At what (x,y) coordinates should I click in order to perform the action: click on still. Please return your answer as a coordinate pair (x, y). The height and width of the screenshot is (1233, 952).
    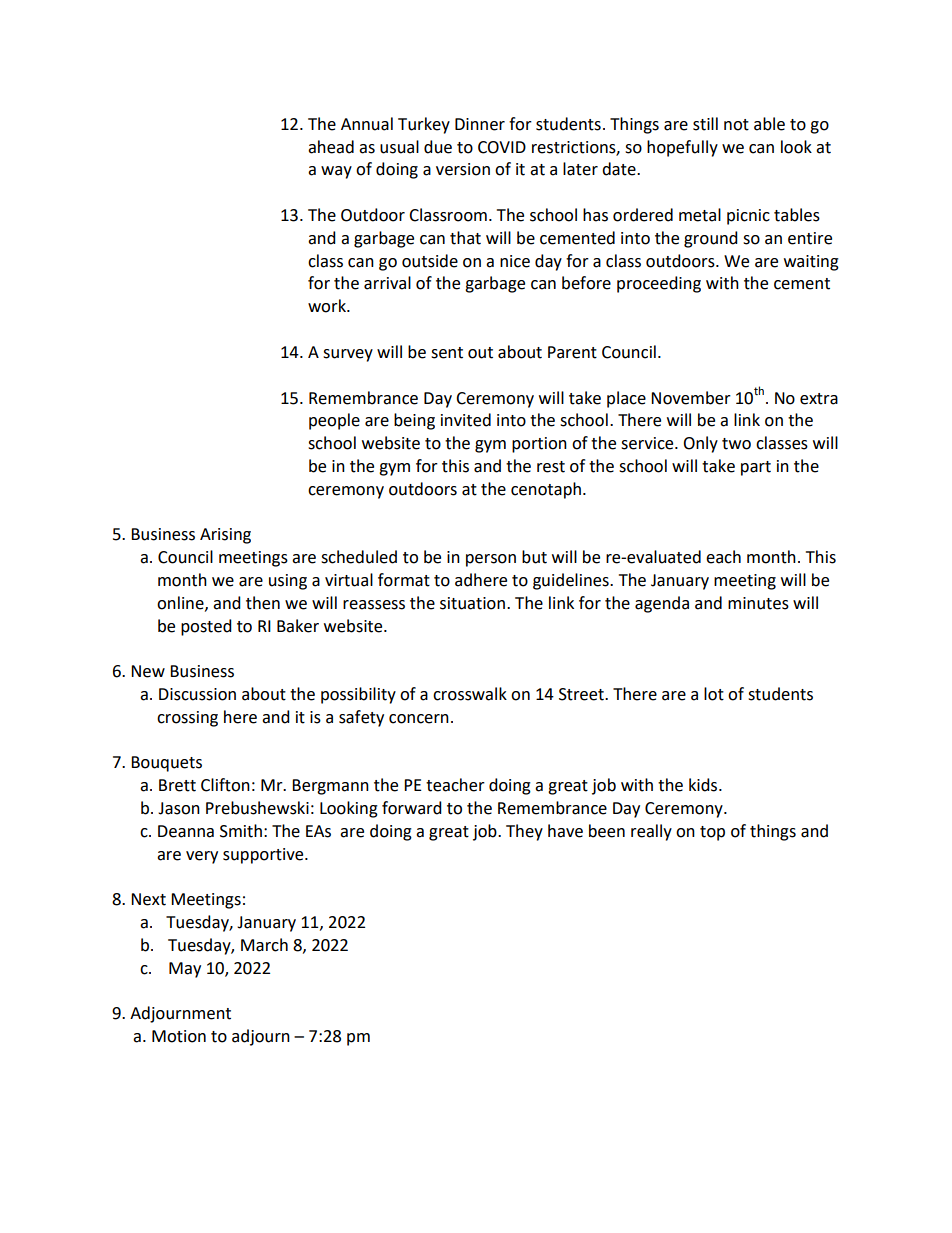
    Looking at the image, I should click on (705, 124).
